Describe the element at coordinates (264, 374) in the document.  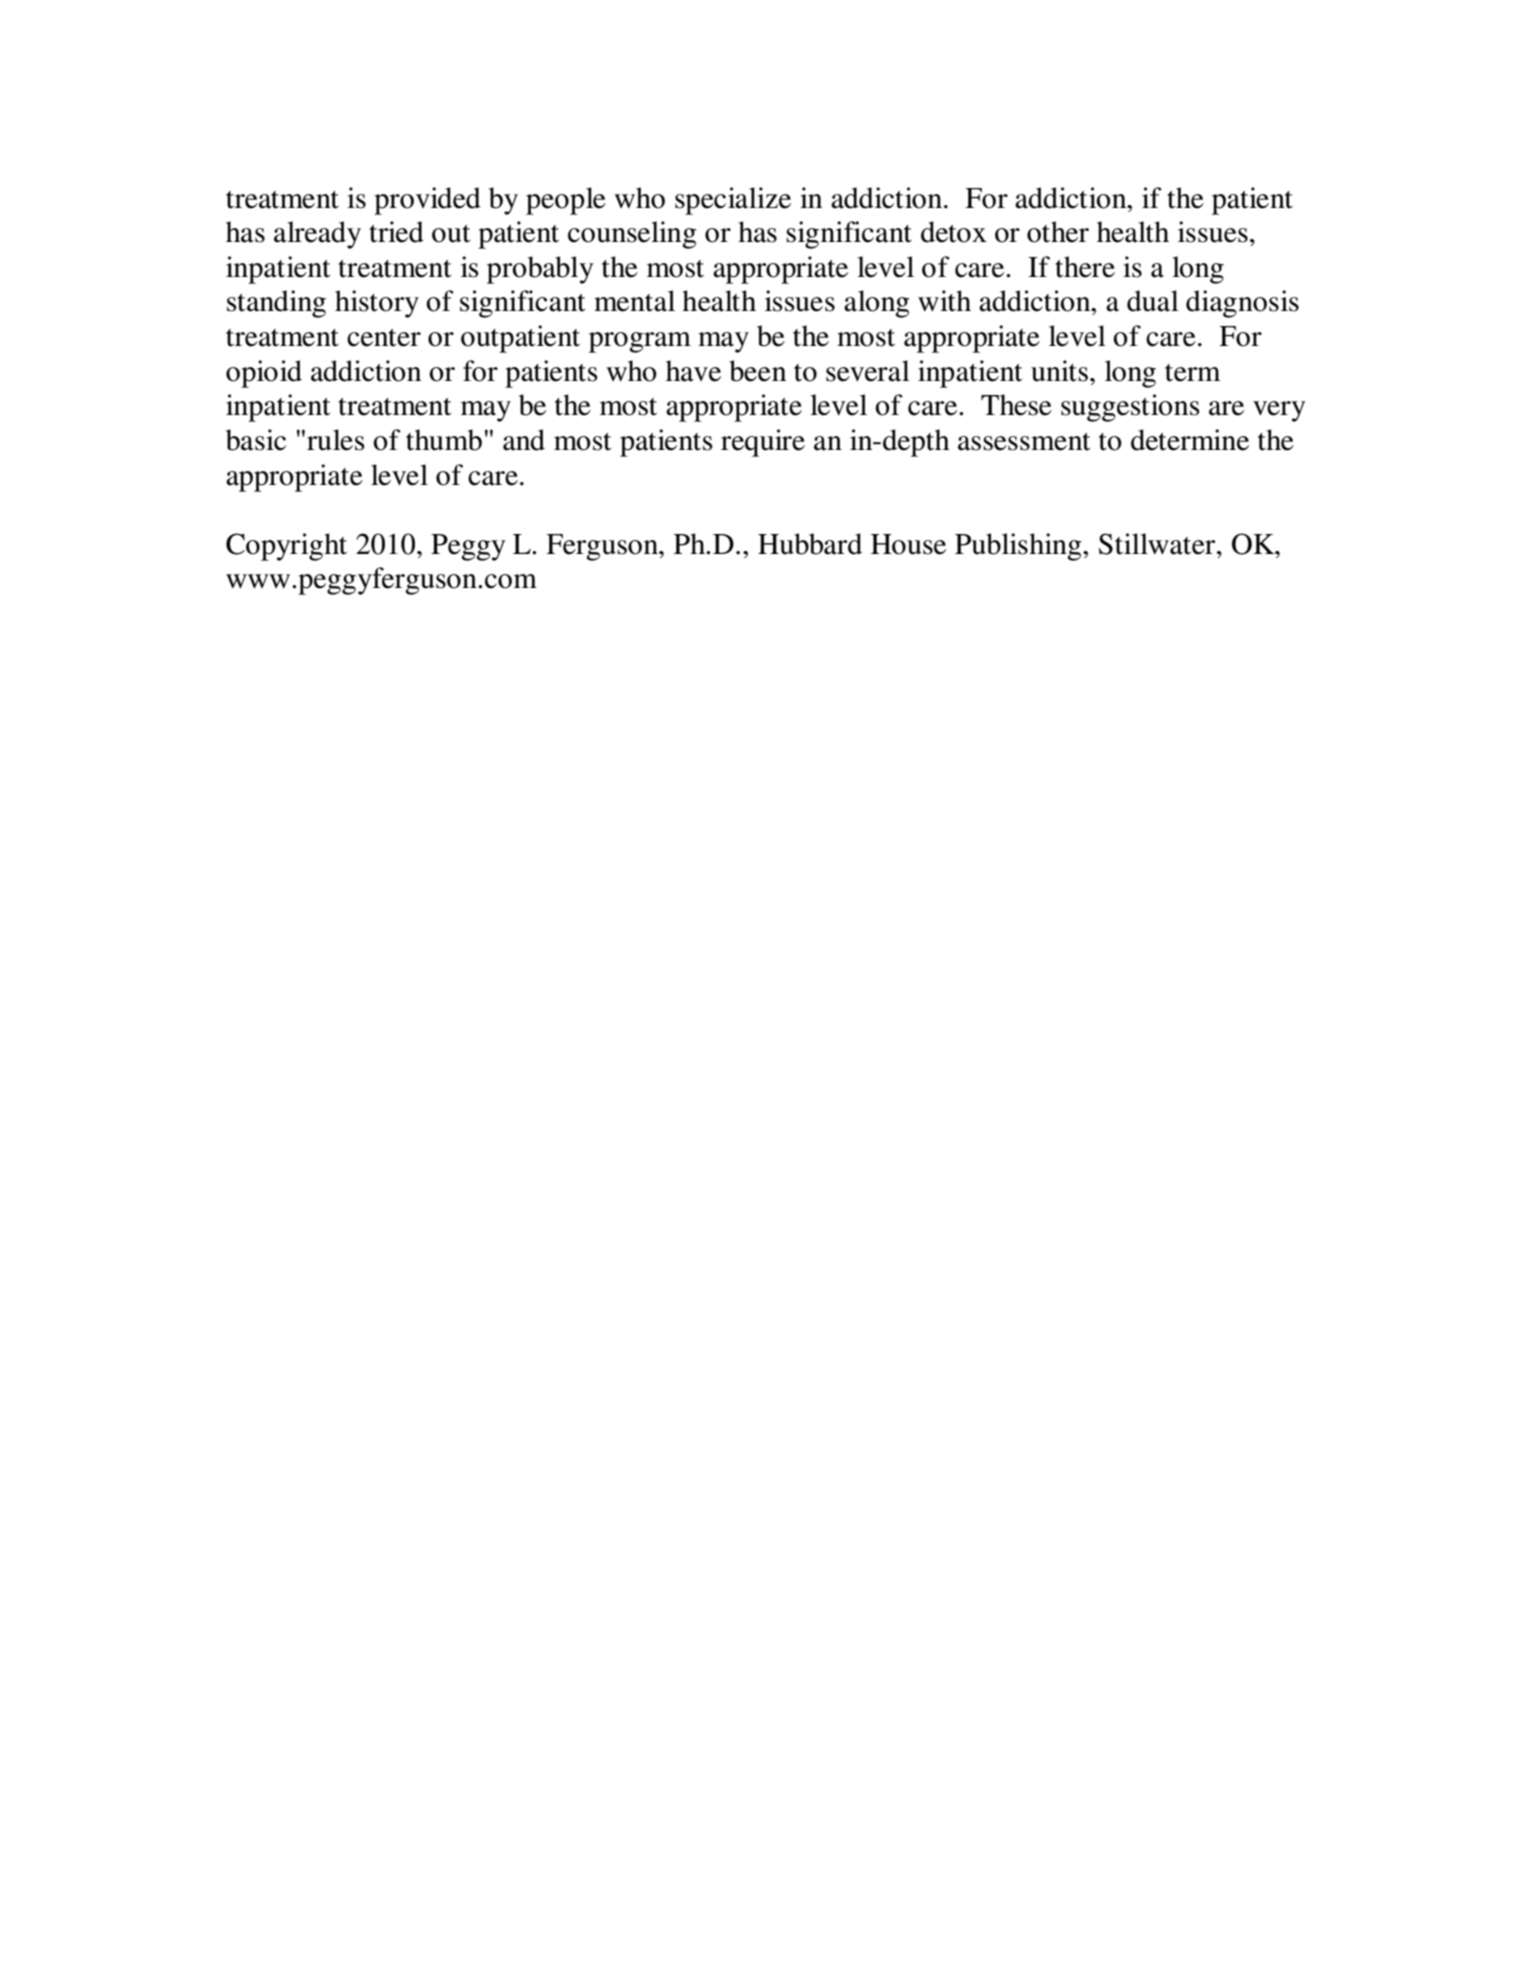
I see `opioid` at that location.
